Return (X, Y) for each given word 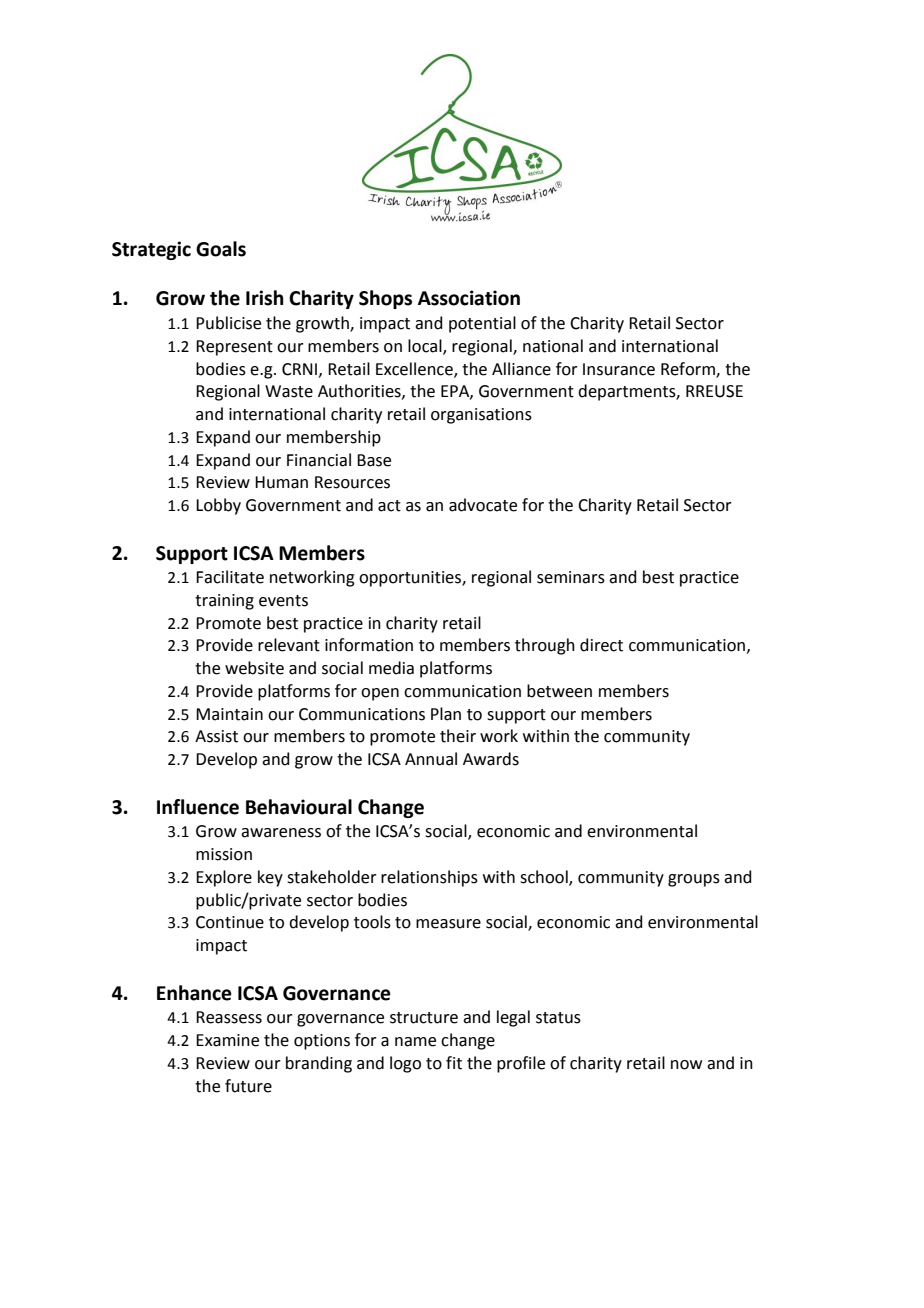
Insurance (619, 369)
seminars (571, 577)
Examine (227, 1040)
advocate (483, 505)
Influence (198, 807)
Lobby (218, 506)
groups (694, 880)
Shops (385, 299)
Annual (431, 759)
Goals (221, 249)
